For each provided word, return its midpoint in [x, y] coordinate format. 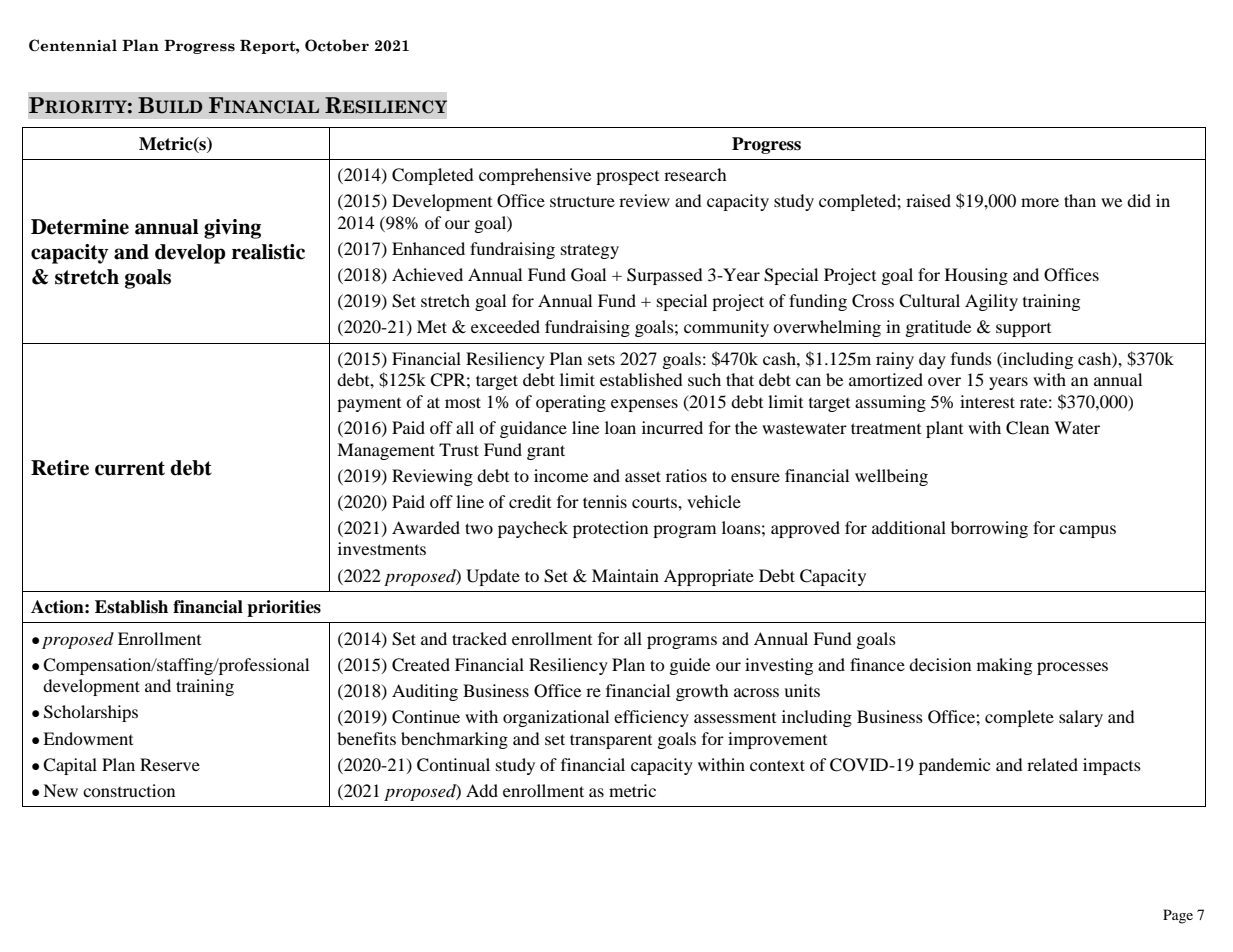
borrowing [989, 529]
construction [129, 790]
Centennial [73, 45]
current [130, 468]
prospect [627, 178]
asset [643, 476]
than [1080, 200]
